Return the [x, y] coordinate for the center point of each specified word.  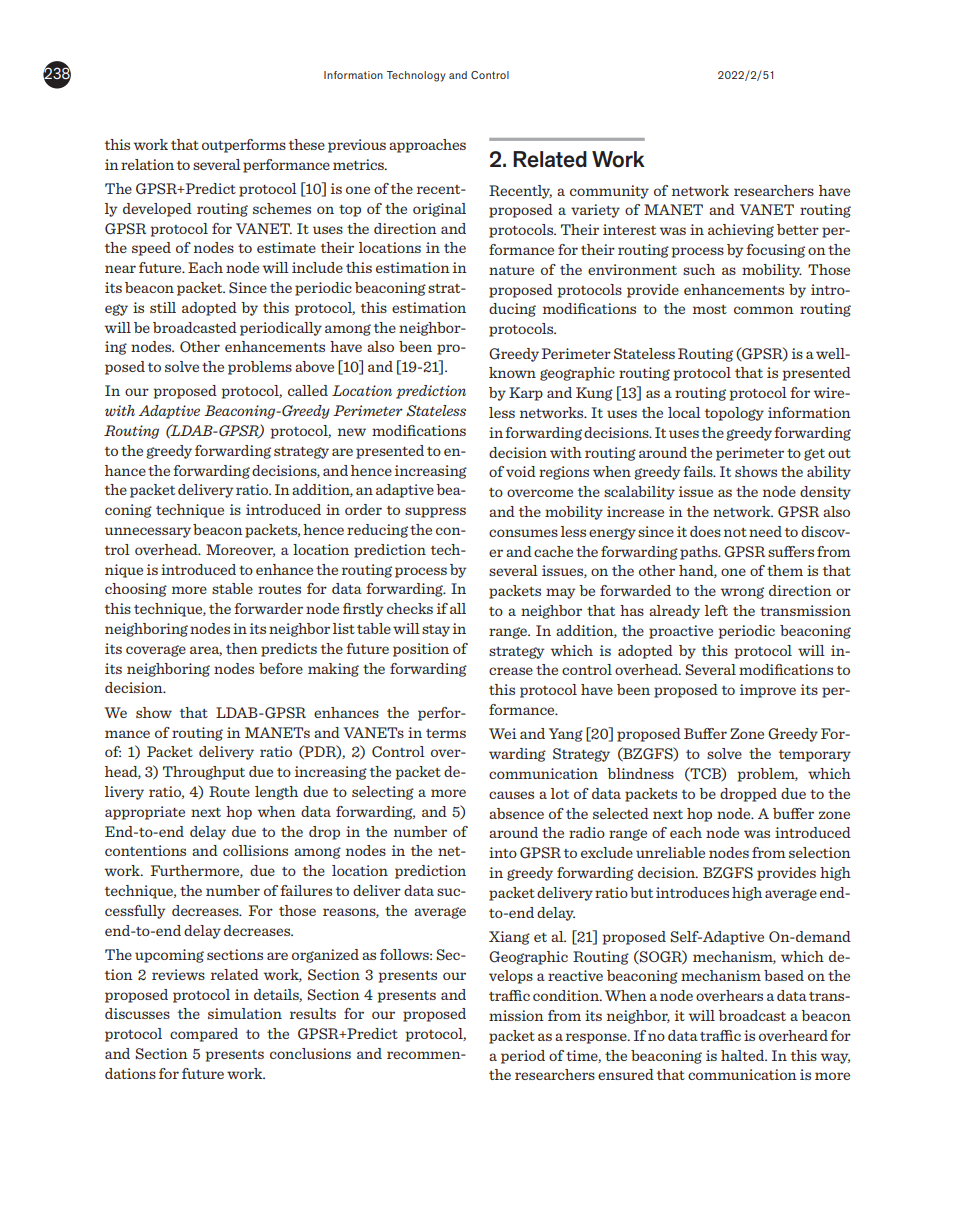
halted [744, 1055]
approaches [427, 146]
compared [204, 1035]
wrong [742, 593]
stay [436, 631]
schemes [282, 208]
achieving [741, 231]
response [597, 1038]
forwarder [268, 608]
